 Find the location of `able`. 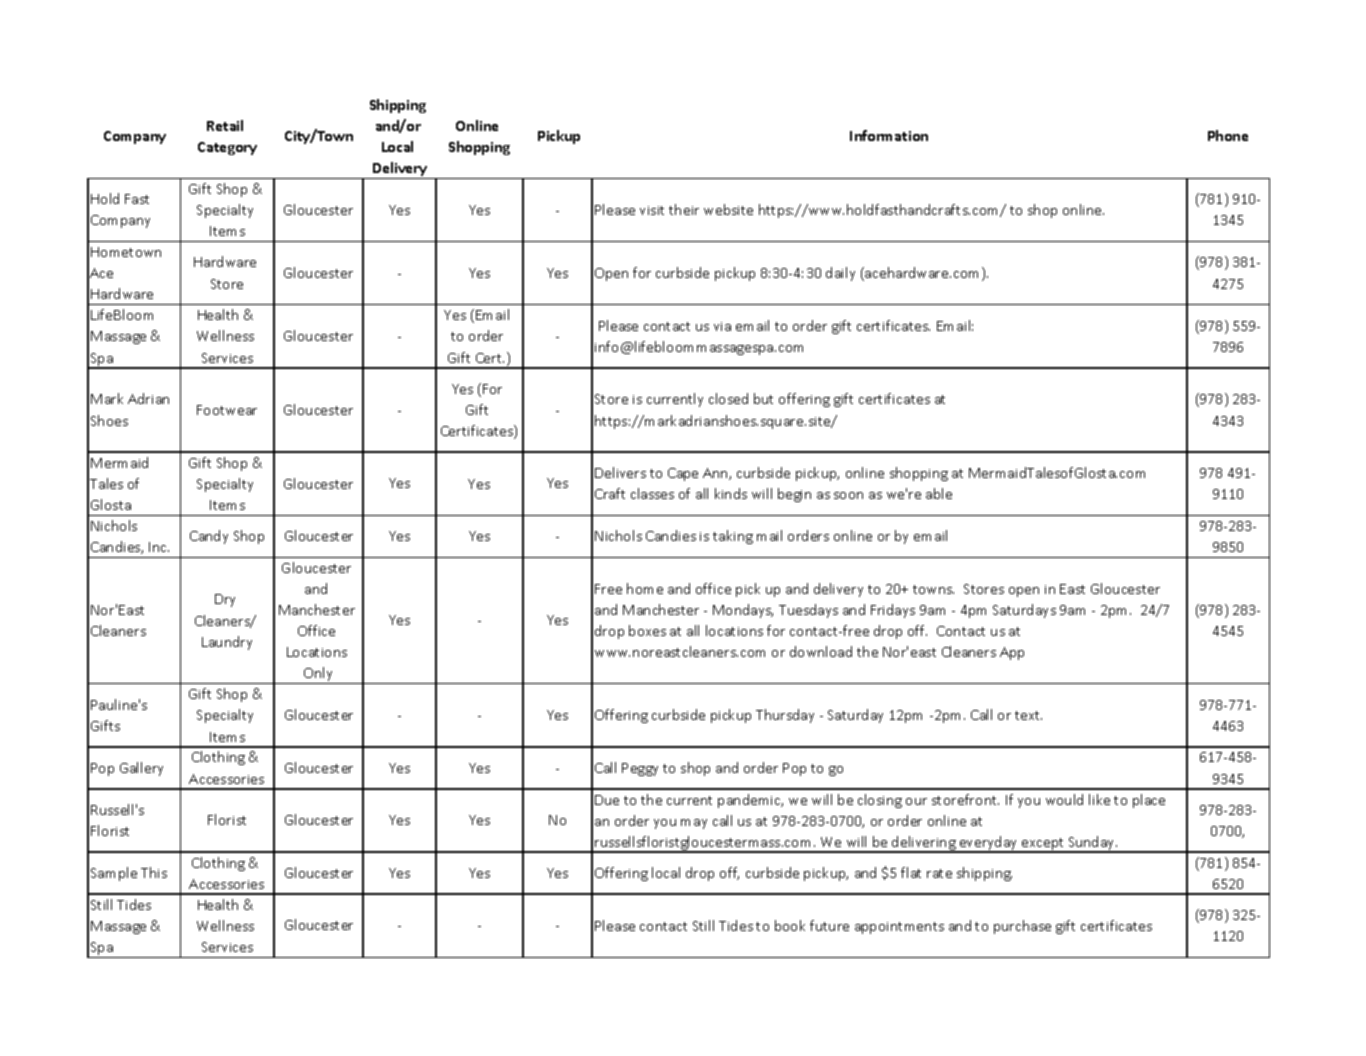

able is located at coordinates (939, 493).
